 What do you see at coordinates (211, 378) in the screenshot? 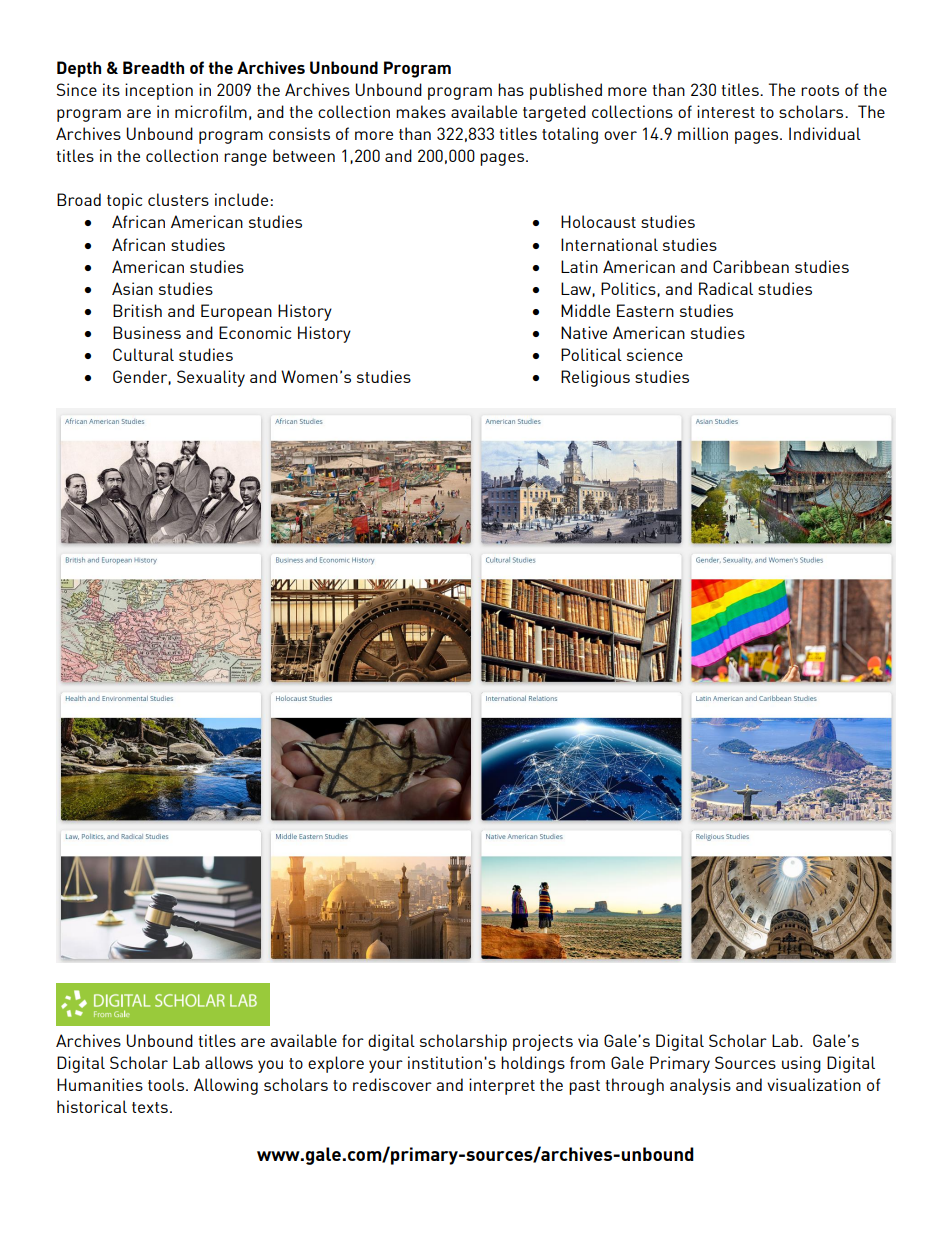
I see `Sexuality` at bounding box center [211, 378].
